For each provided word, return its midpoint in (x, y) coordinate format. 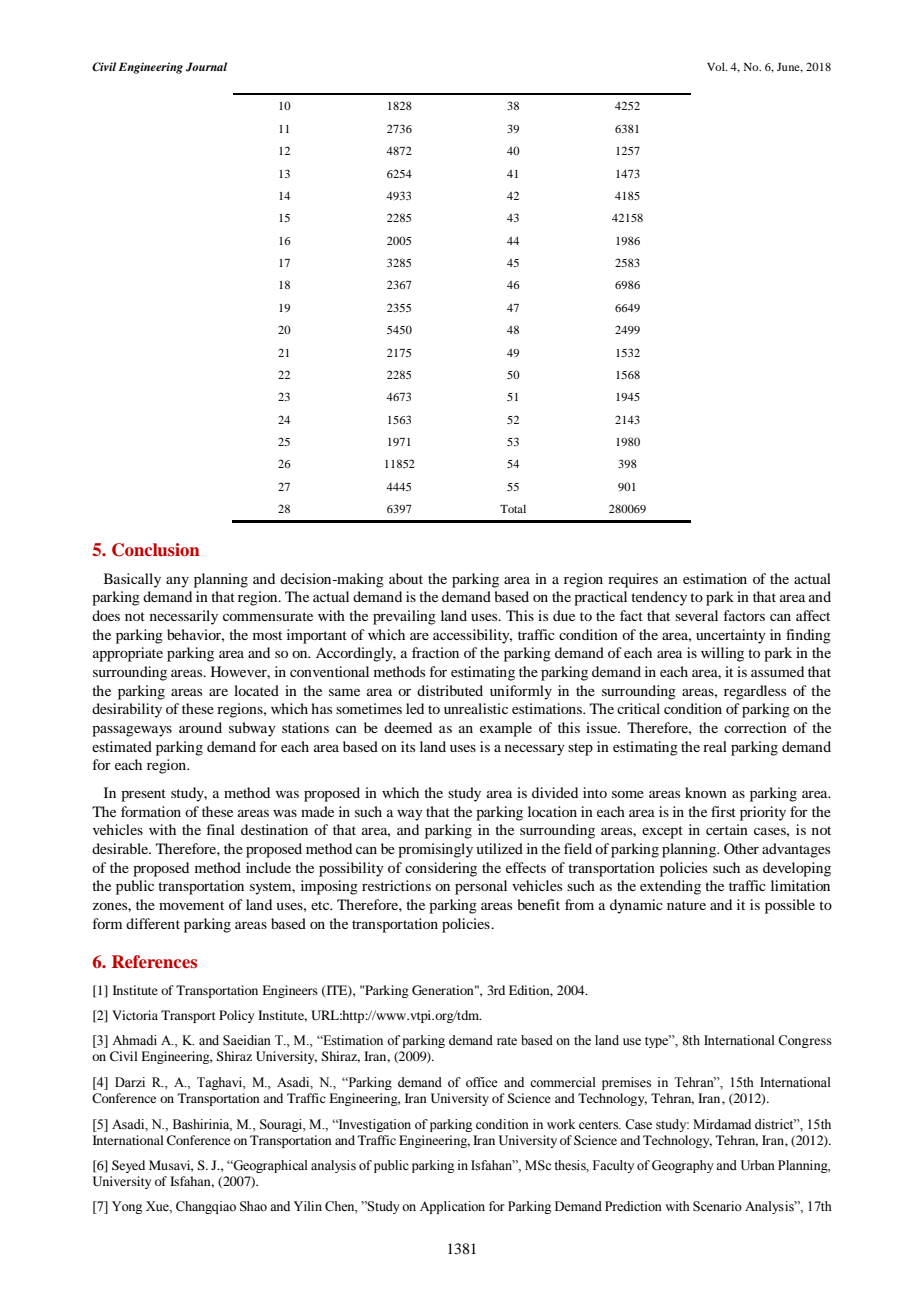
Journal (206, 67)
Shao (253, 1206)
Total (513, 508)
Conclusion (156, 550)
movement (191, 905)
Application (452, 1207)
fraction (435, 652)
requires (633, 580)
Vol (717, 66)
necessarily (184, 617)
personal (481, 887)
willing (722, 654)
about (406, 578)
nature (686, 905)
